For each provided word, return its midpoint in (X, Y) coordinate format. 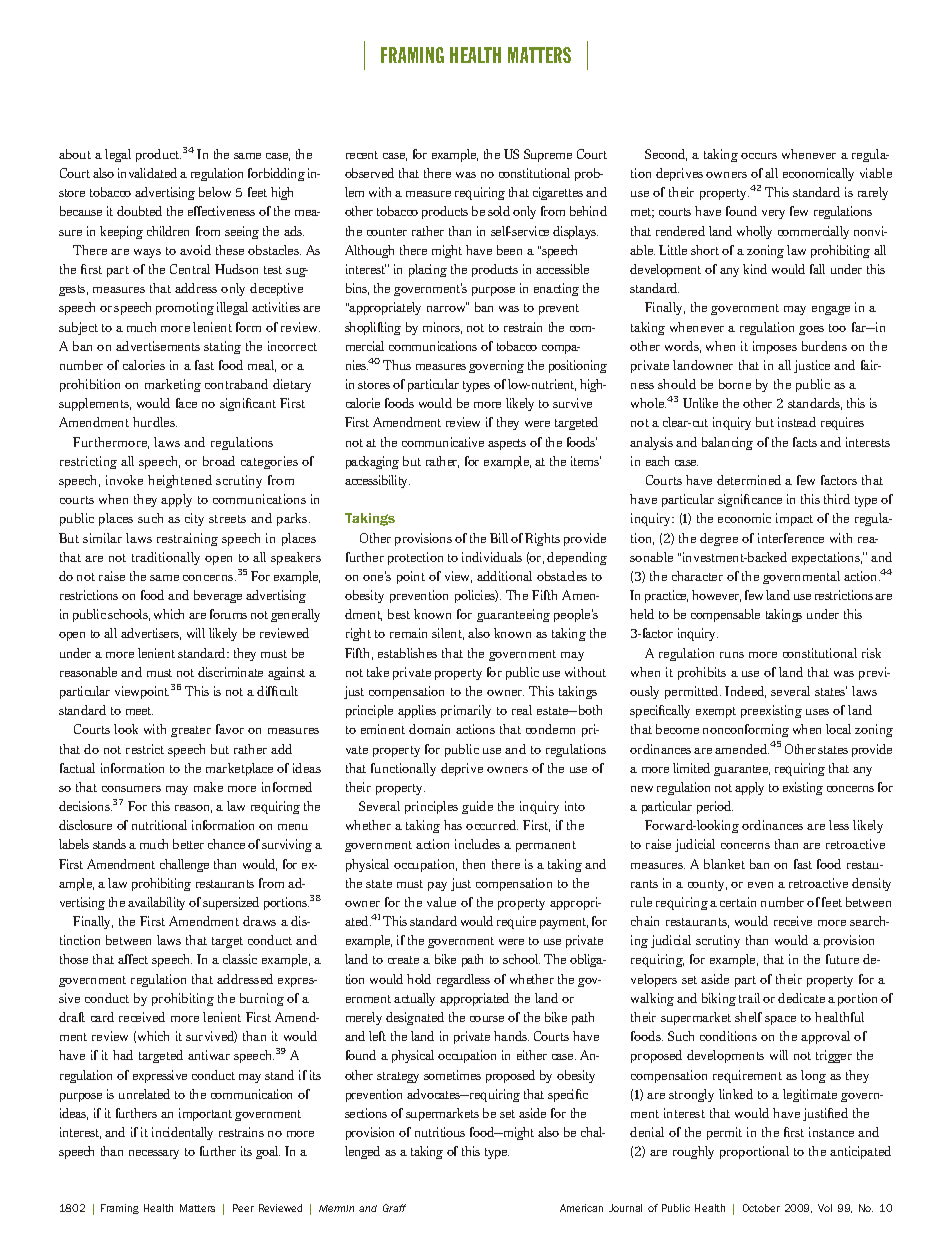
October (761, 1208)
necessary (154, 1154)
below (215, 192)
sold (499, 211)
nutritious (440, 1132)
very (773, 214)
